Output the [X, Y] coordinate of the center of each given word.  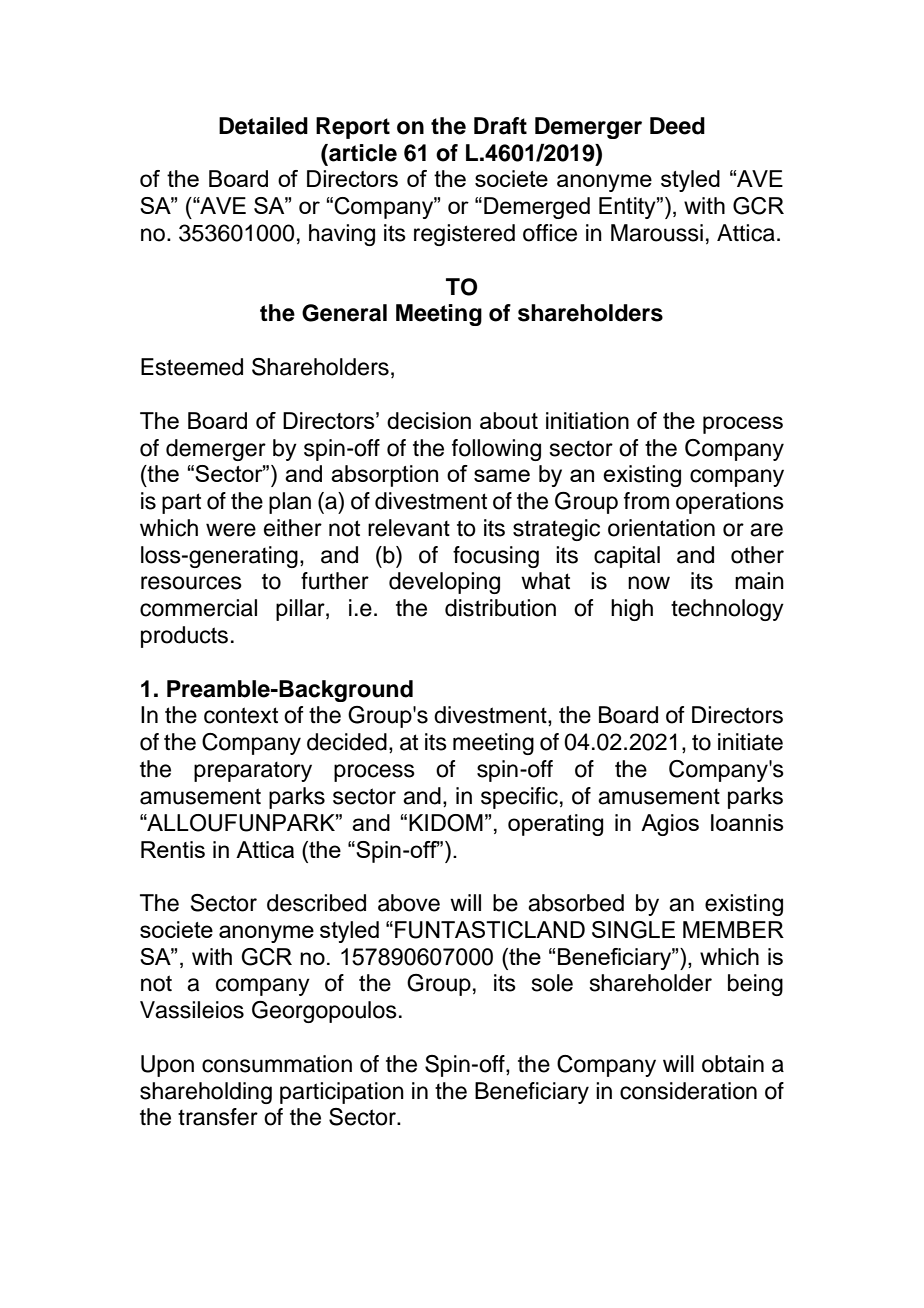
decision [429, 420]
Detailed [263, 126]
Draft [500, 126]
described [316, 903]
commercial [198, 608]
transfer [218, 1117]
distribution [500, 608]
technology [727, 610]
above [409, 903]
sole [552, 983]
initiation [587, 420]
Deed [677, 126]
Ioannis [747, 822]
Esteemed [192, 367]
